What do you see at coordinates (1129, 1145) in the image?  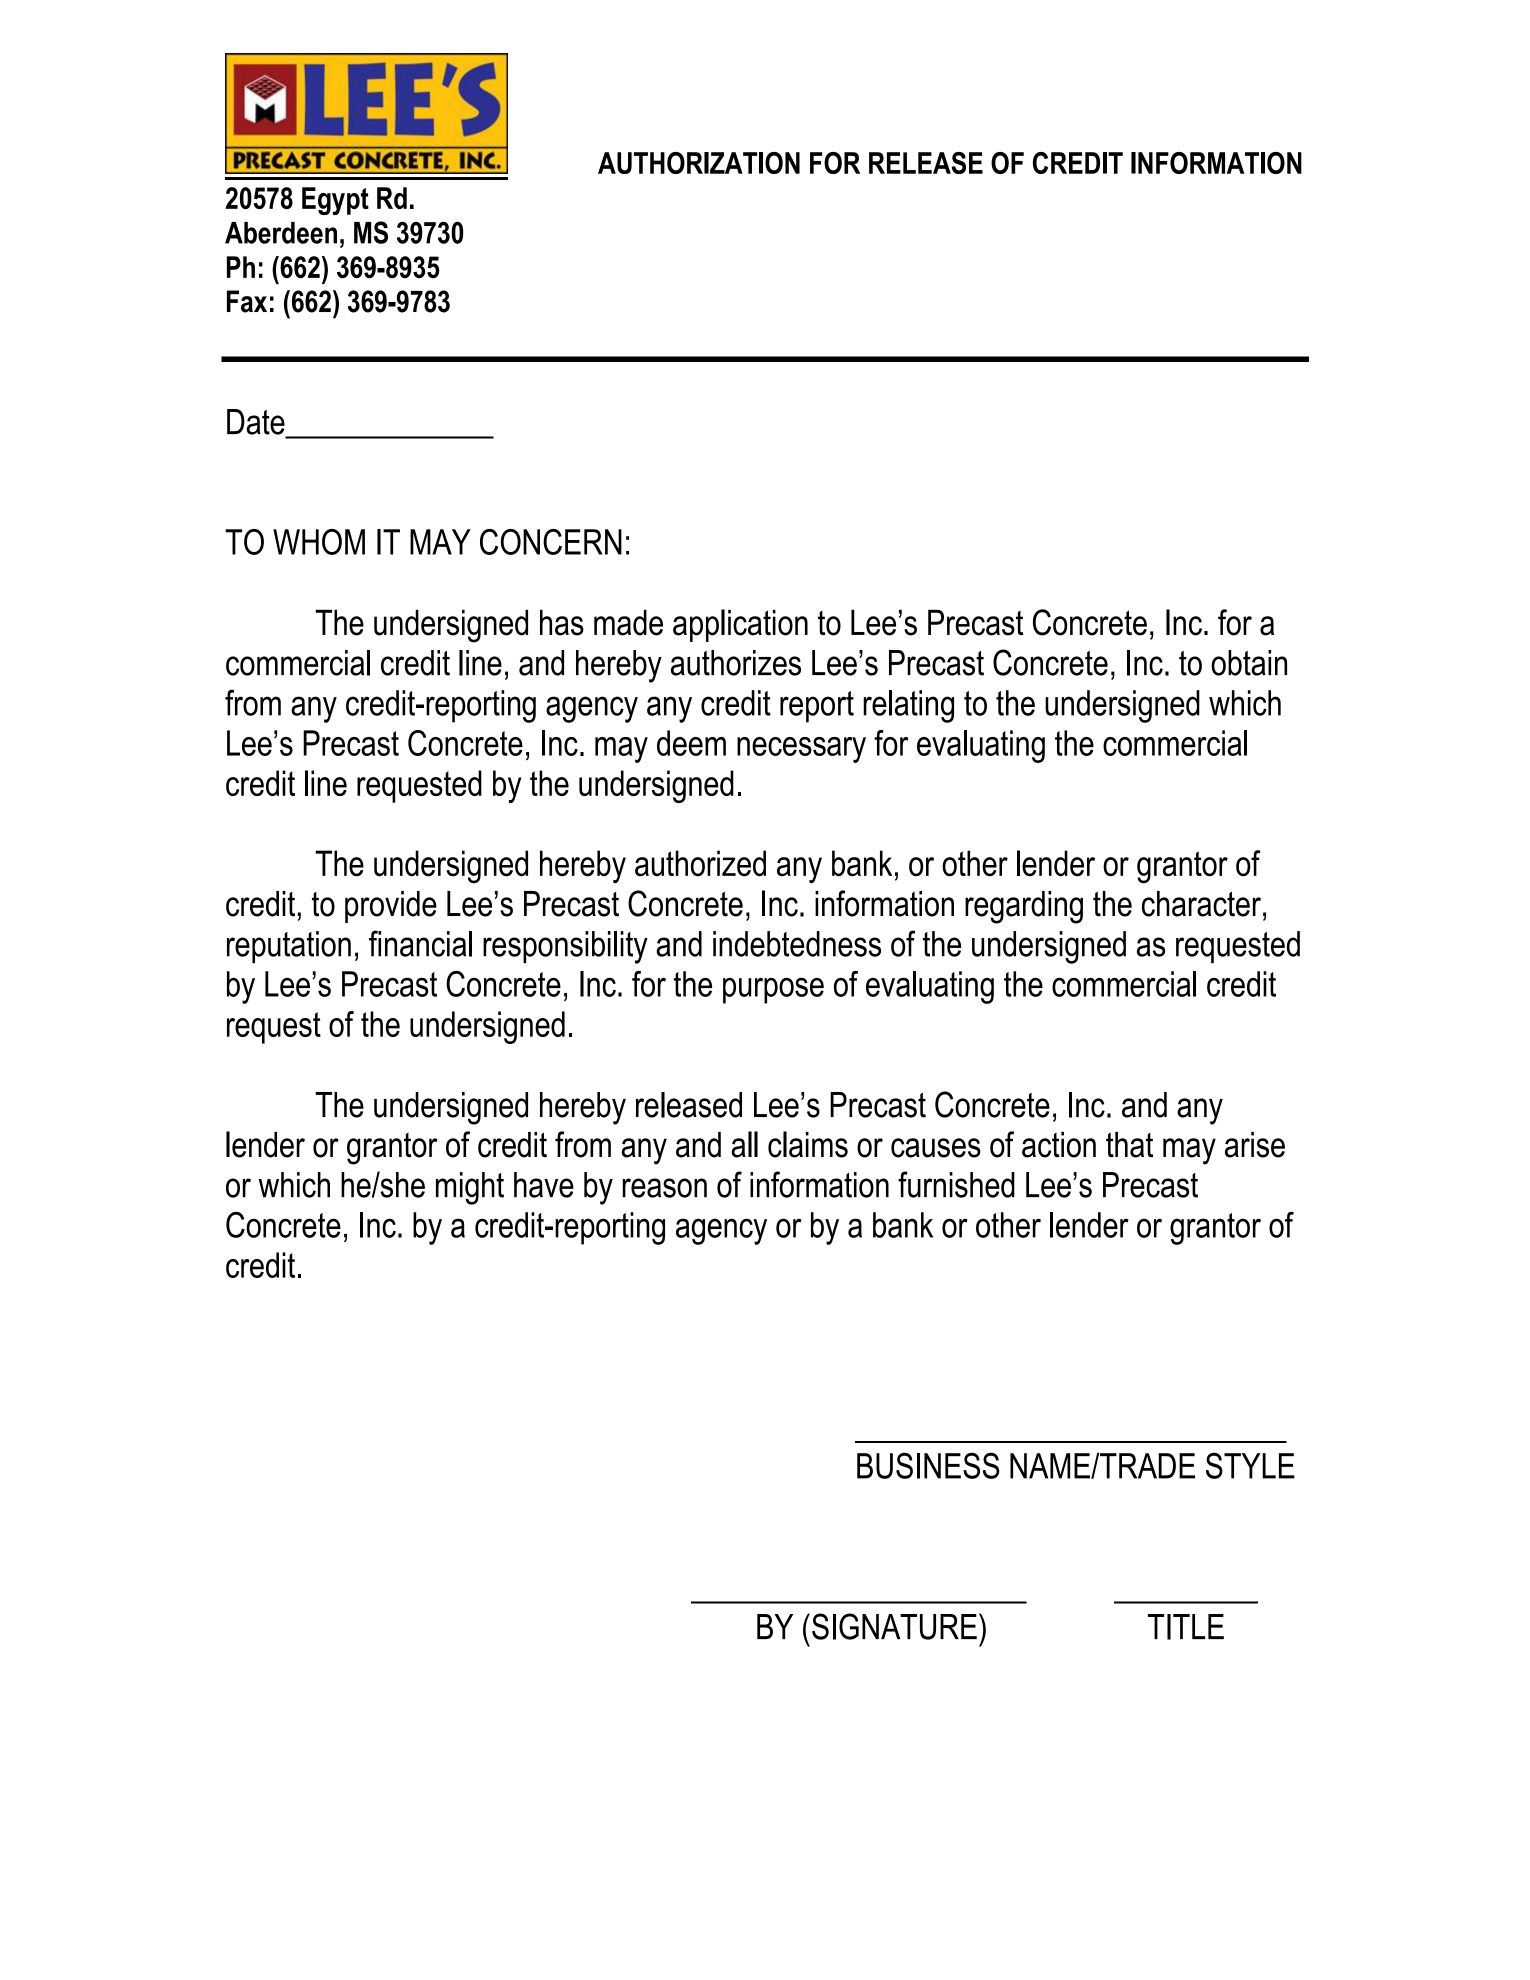 I see `that` at bounding box center [1129, 1145].
